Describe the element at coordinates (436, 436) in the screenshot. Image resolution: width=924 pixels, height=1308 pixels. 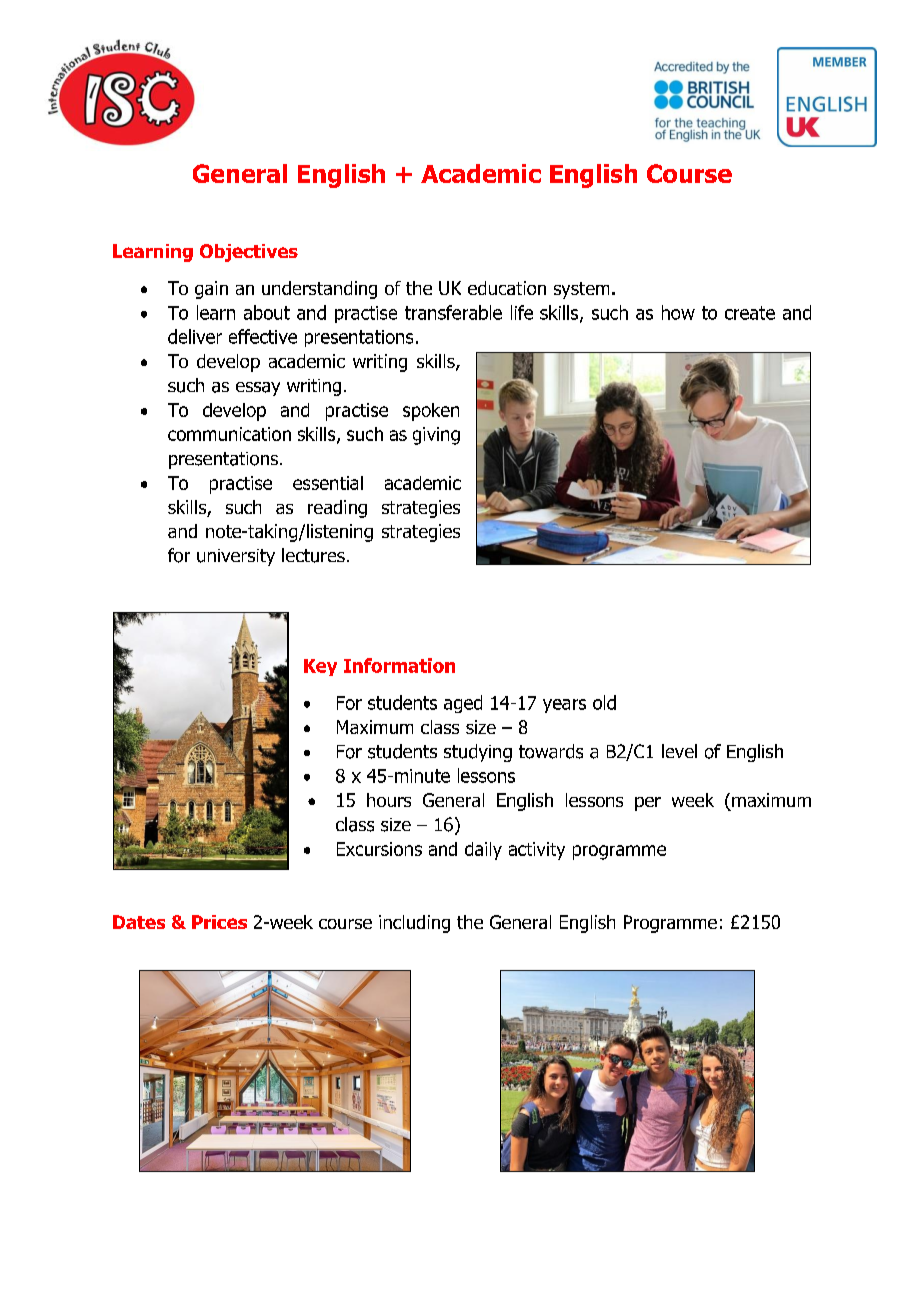
I see `giving` at that location.
